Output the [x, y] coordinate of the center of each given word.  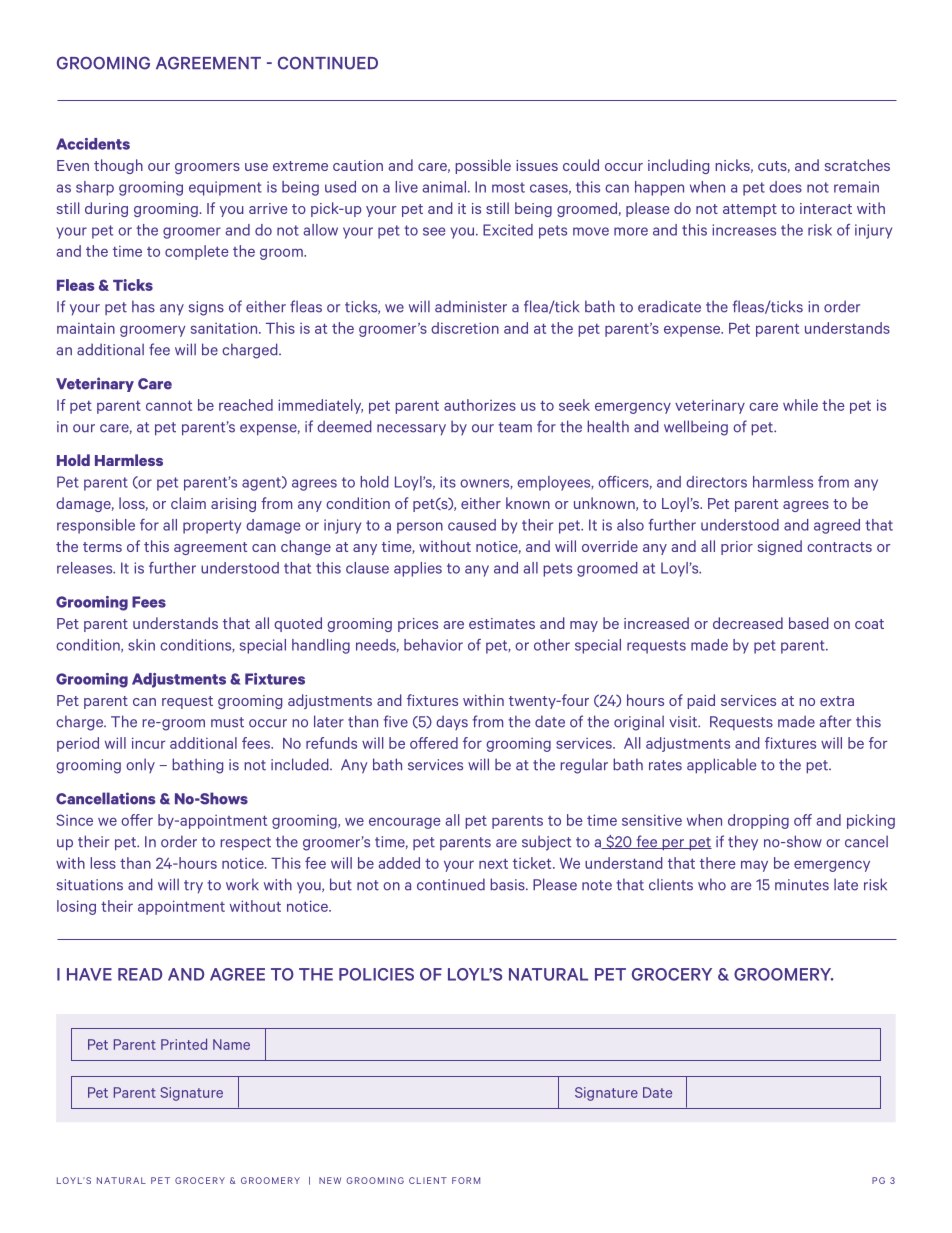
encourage [405, 823]
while [800, 405]
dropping [758, 821]
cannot [169, 405]
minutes [802, 885]
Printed [184, 1044]
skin [141, 645]
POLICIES [376, 974]
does [785, 187]
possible [483, 166]
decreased [748, 623]
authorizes [480, 405]
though [118, 166]
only [140, 765]
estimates [502, 623]
